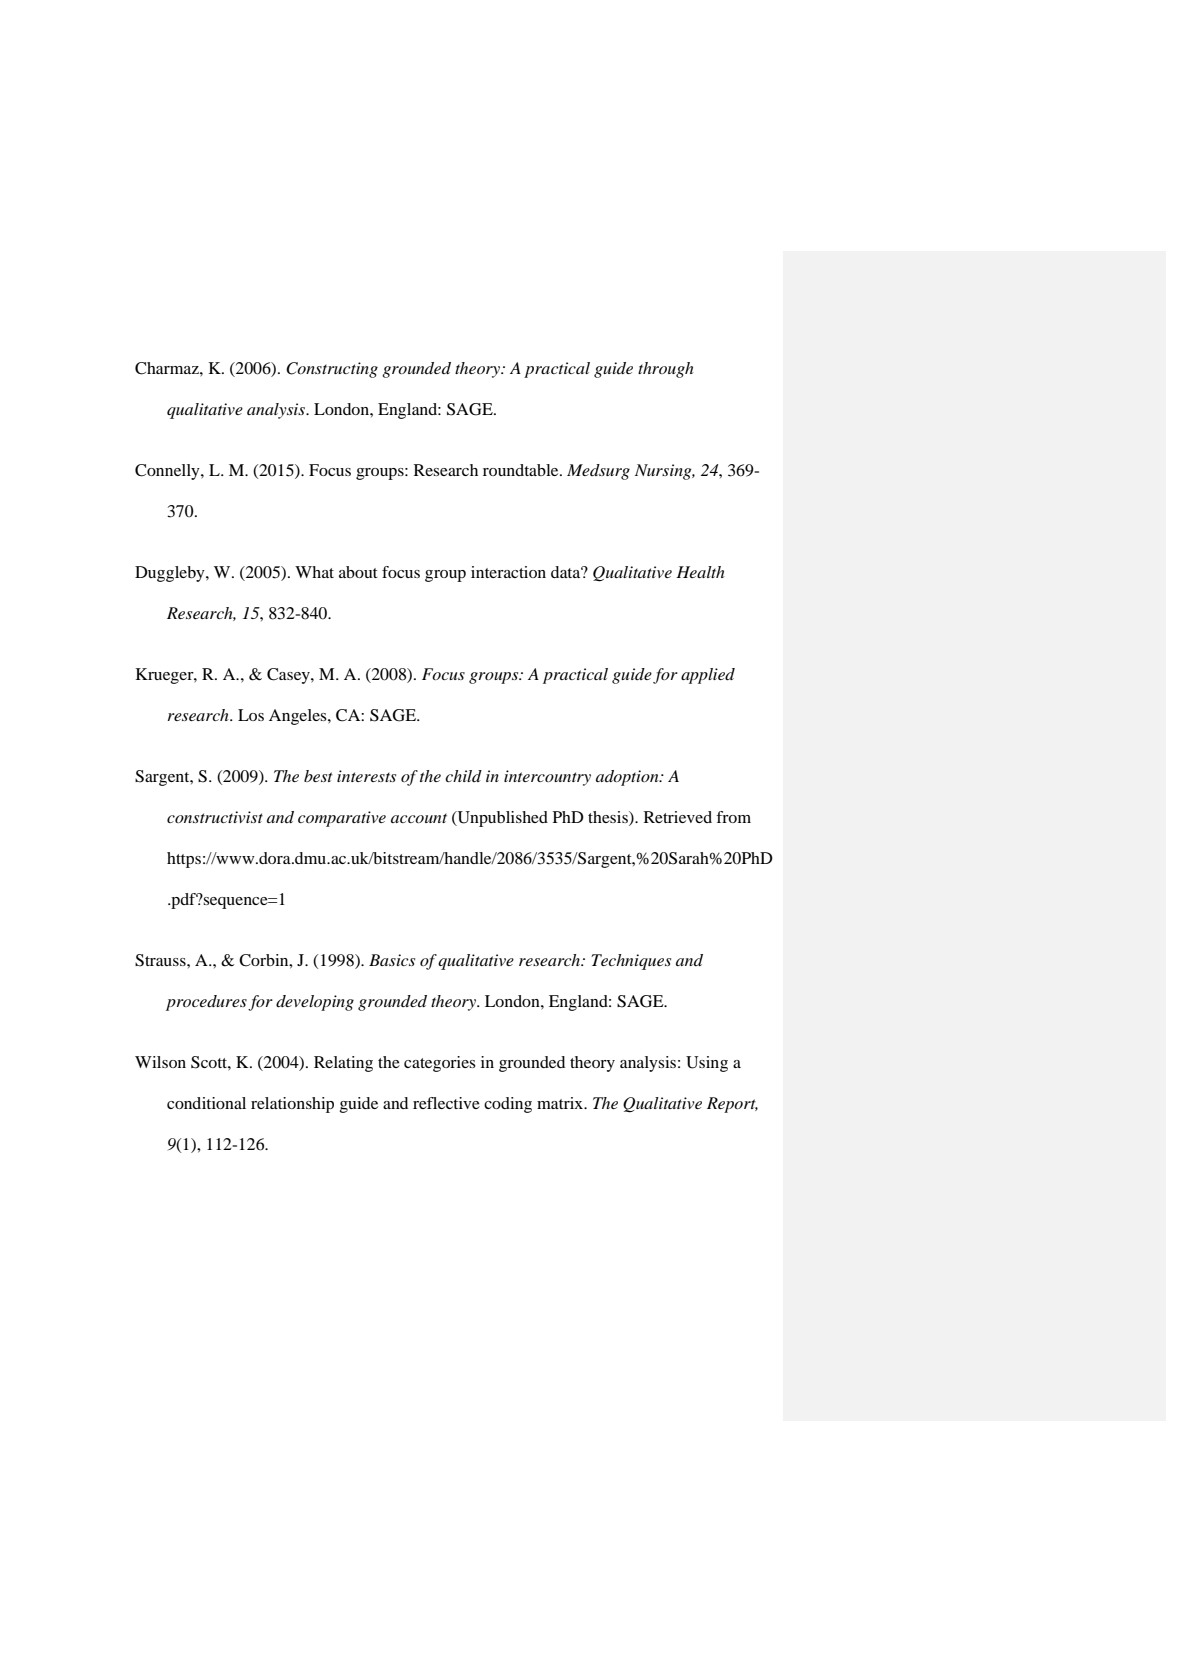  Describe the element at coordinates (700, 572) in the screenshot. I see `Health` at that location.
